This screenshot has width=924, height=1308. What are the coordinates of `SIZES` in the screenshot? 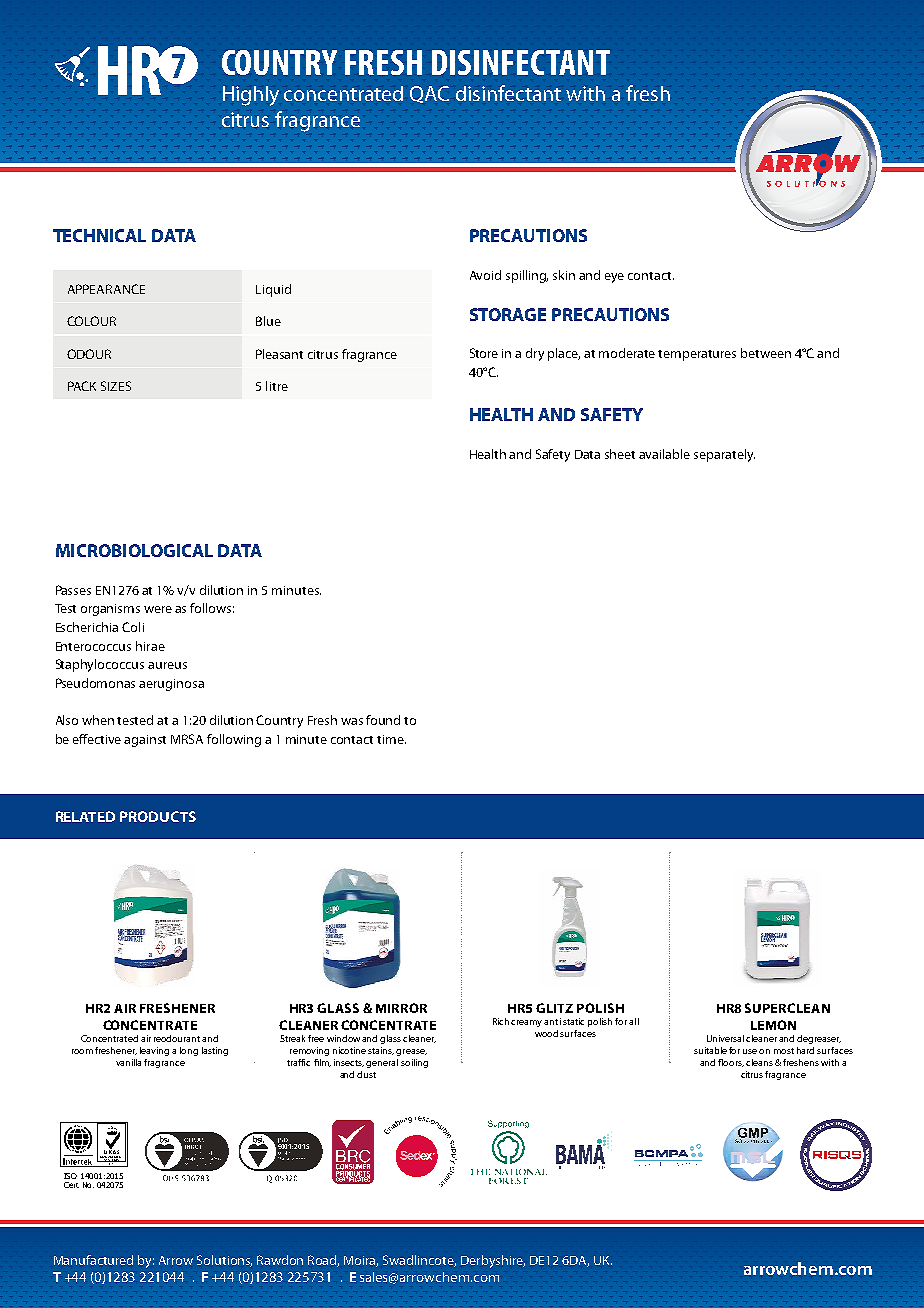 It's located at (116, 386).
